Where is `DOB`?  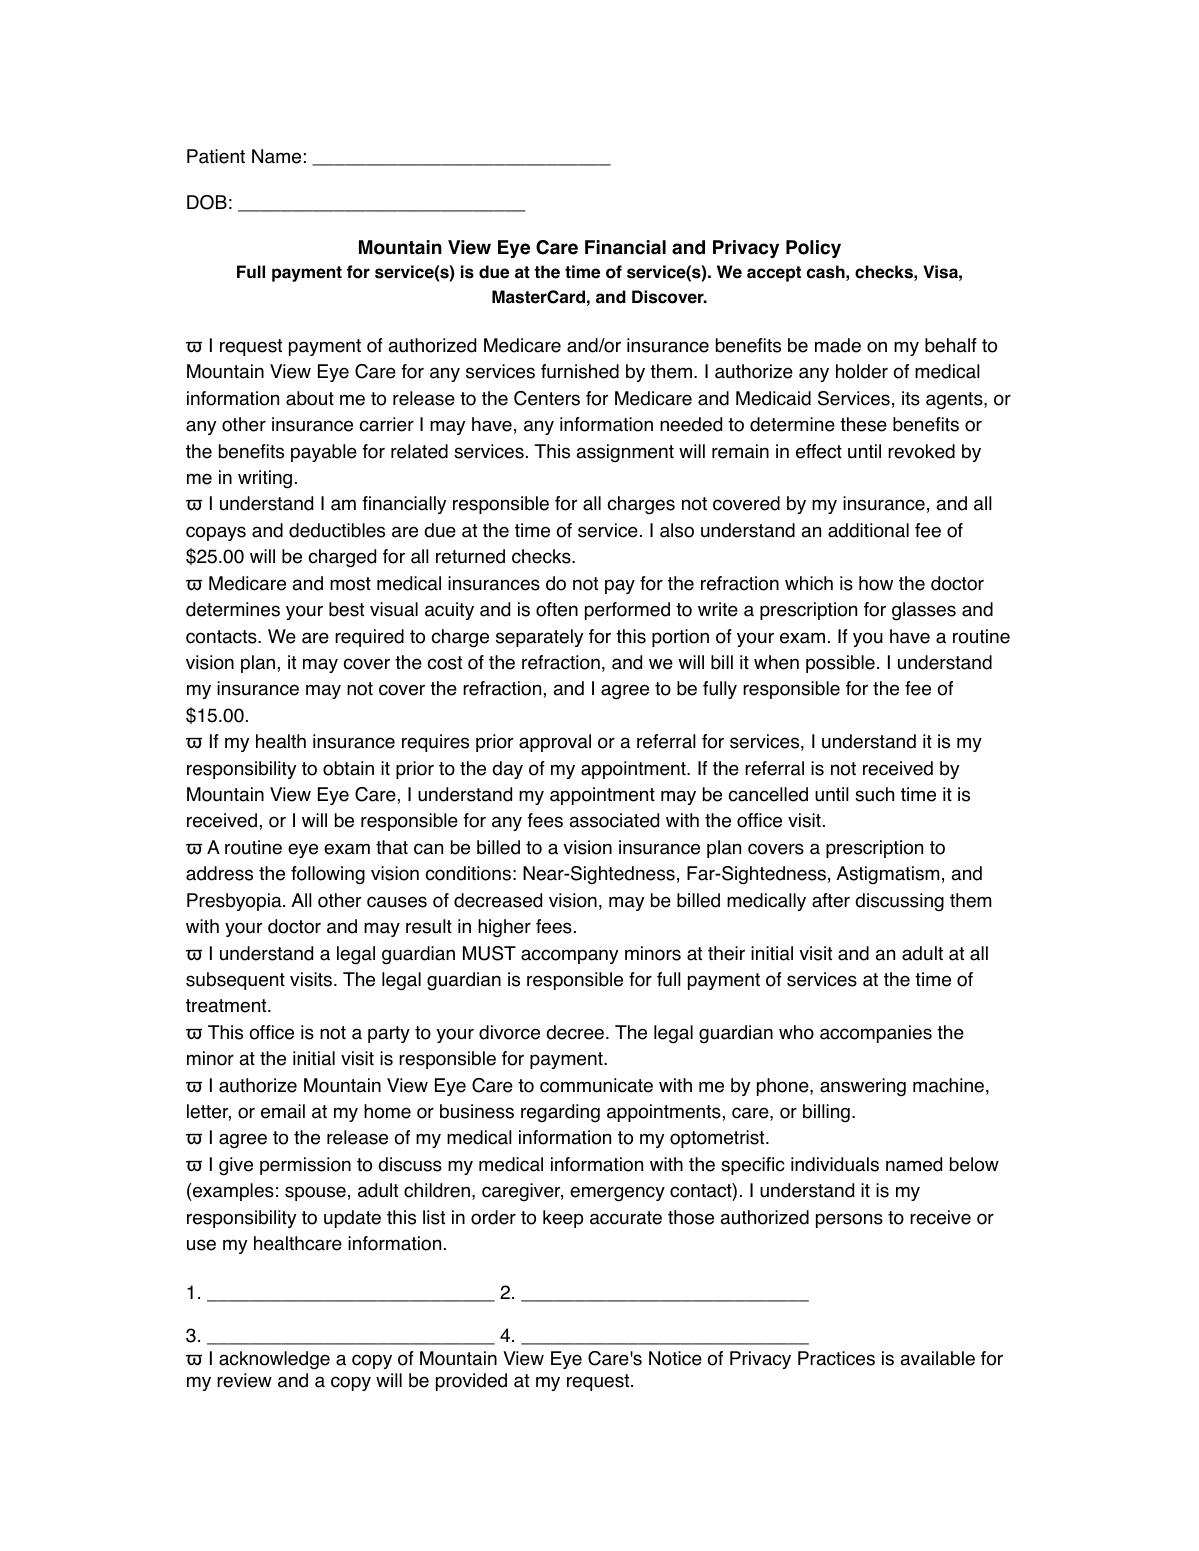 DOB is located at coordinates (207, 202).
